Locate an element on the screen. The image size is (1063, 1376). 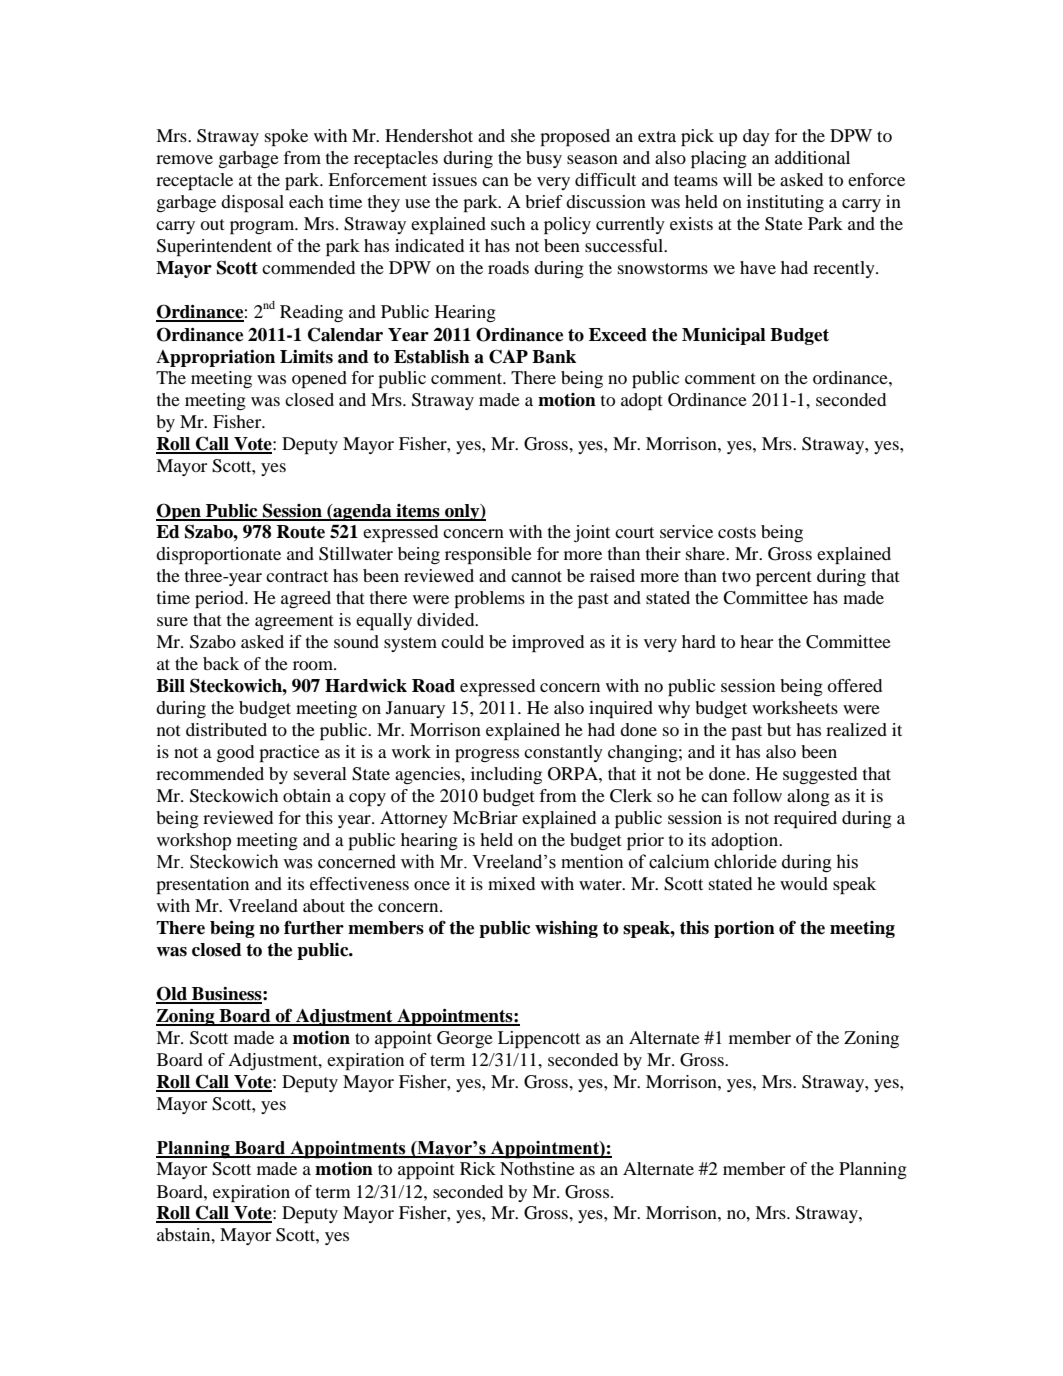
costs is located at coordinates (737, 532).
